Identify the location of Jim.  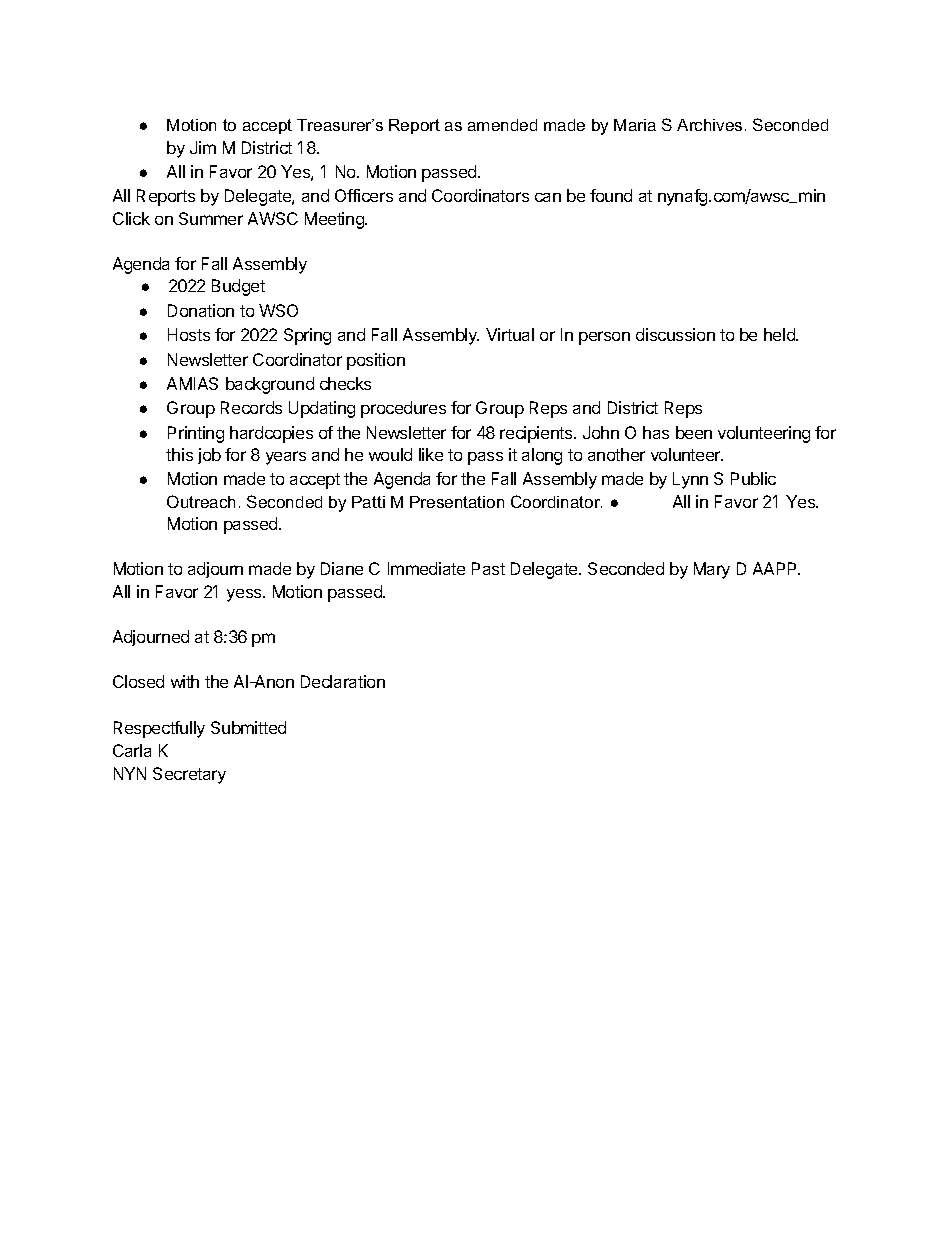
(203, 147).
